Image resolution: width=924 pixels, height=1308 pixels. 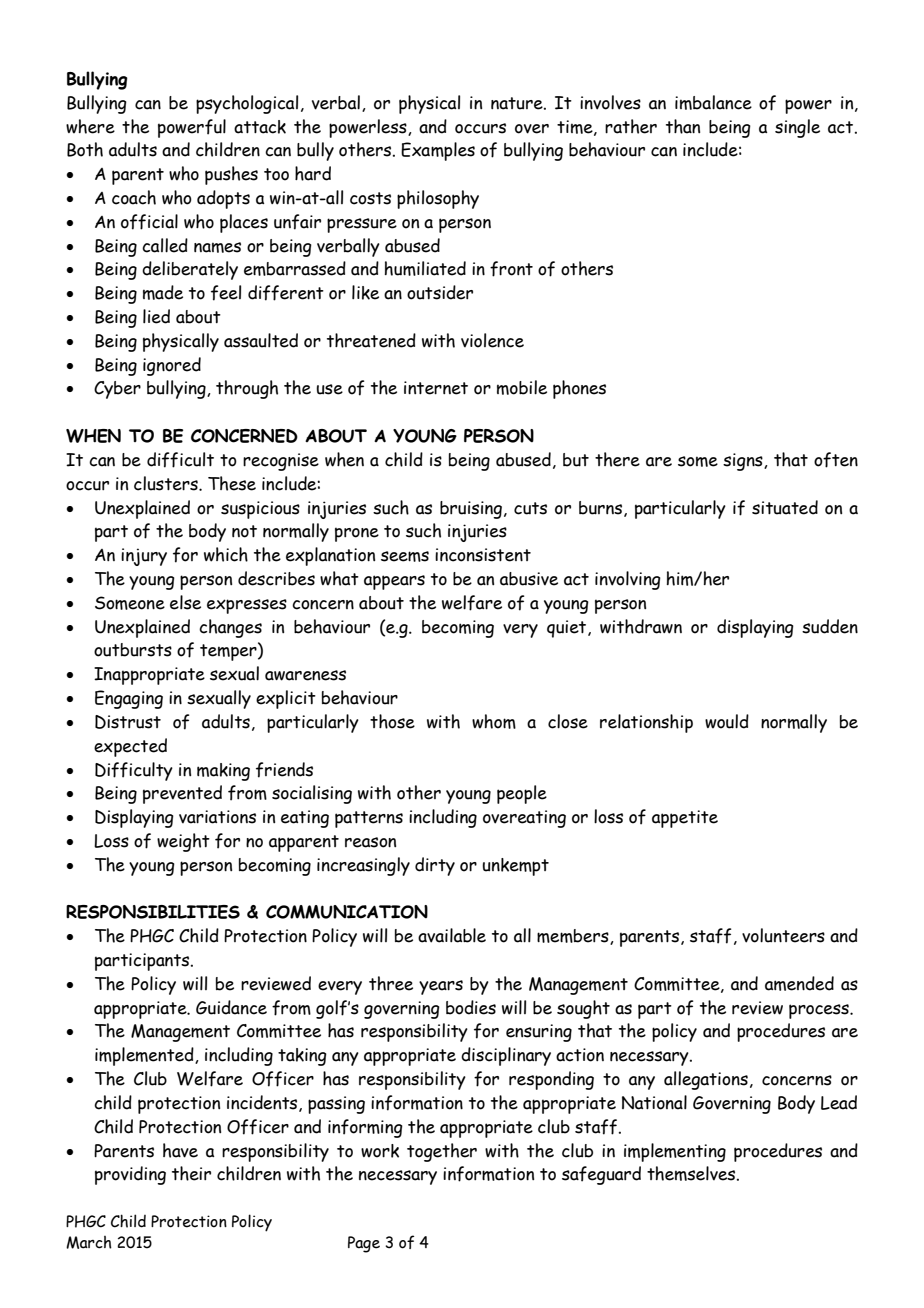 What do you see at coordinates (785, 507) in the page?
I see `situated` at bounding box center [785, 507].
